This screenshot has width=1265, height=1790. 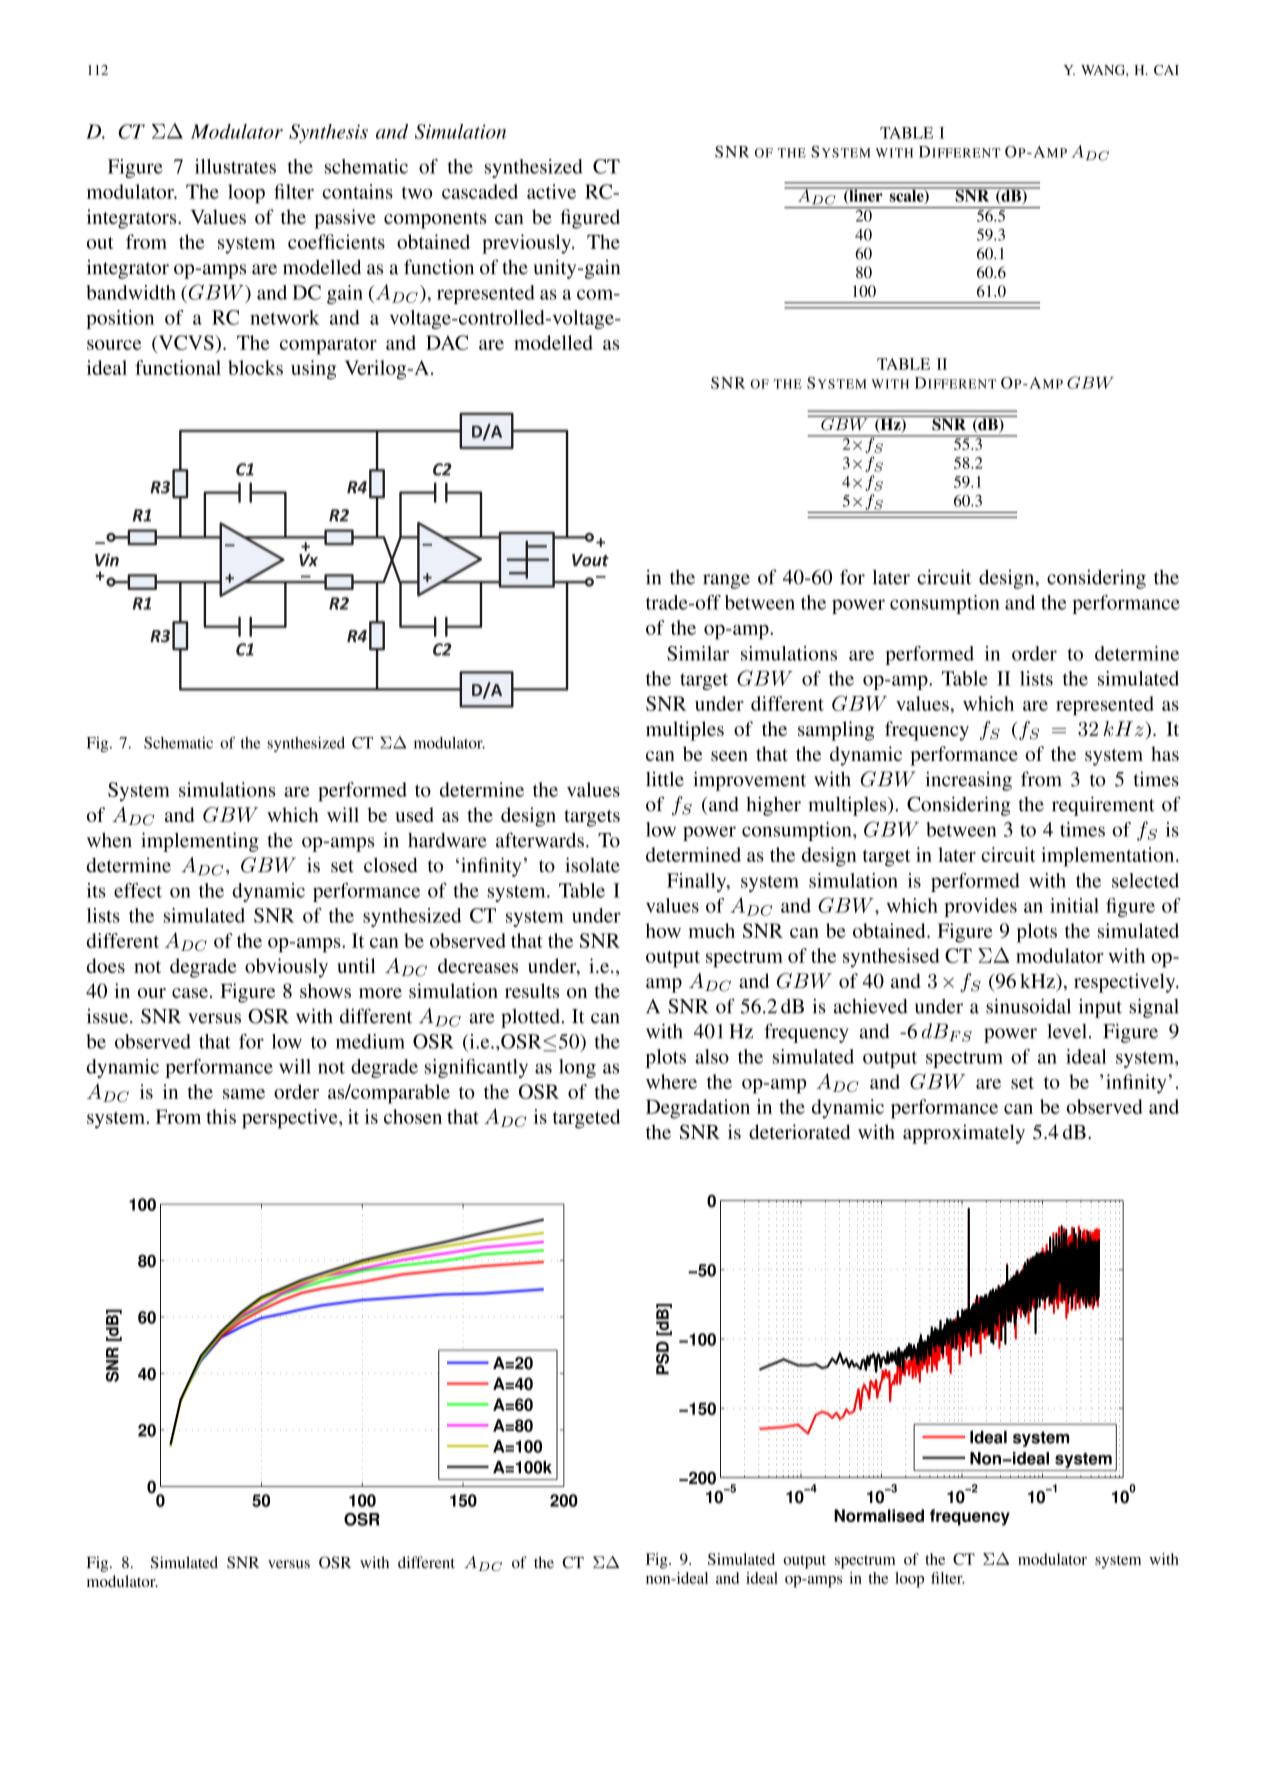 I want to click on little, so click(x=665, y=779).
